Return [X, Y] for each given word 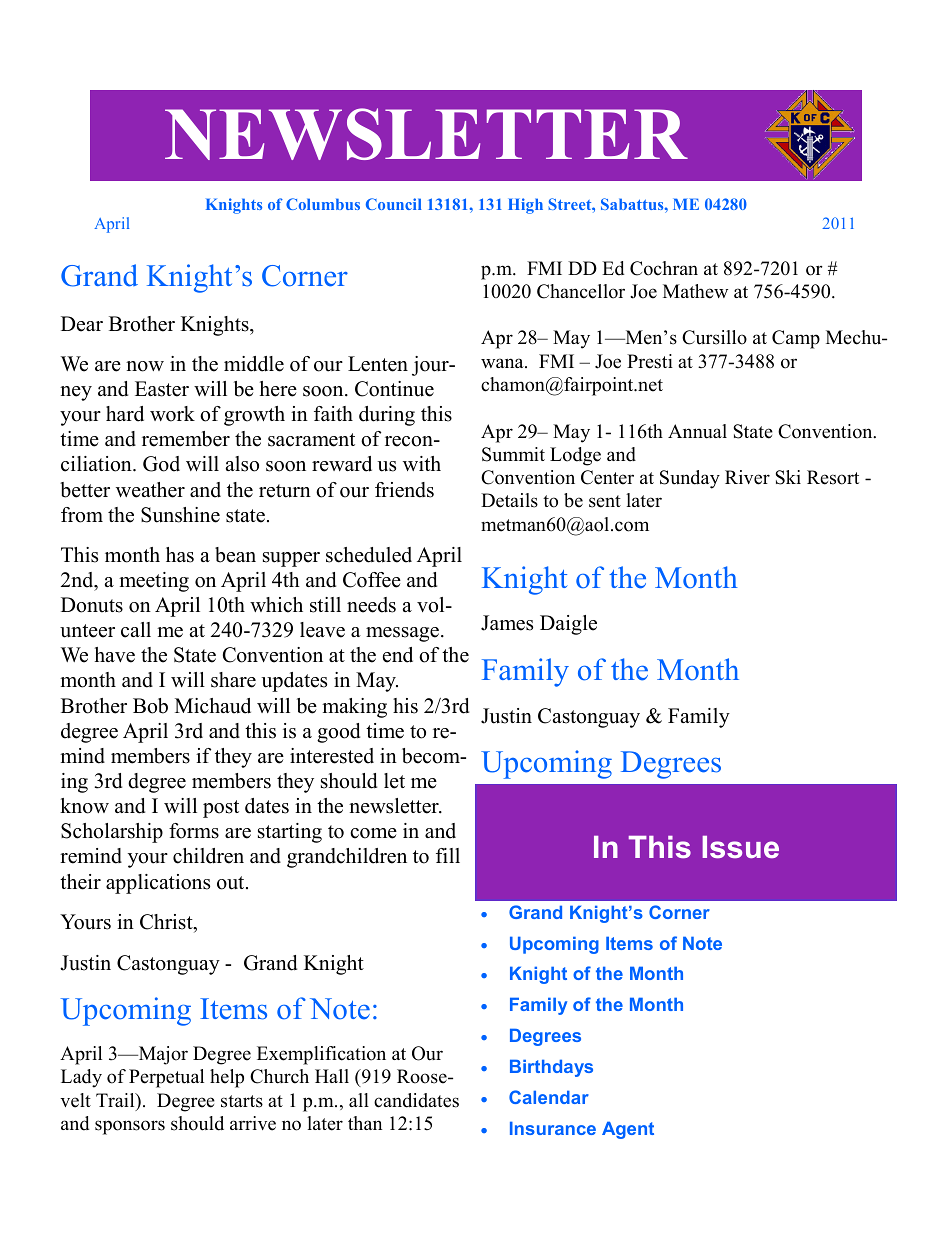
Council [394, 204]
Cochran [664, 268]
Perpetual [166, 1078]
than [365, 1123]
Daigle [568, 625]
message [404, 634]
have [115, 655]
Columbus [323, 204]
